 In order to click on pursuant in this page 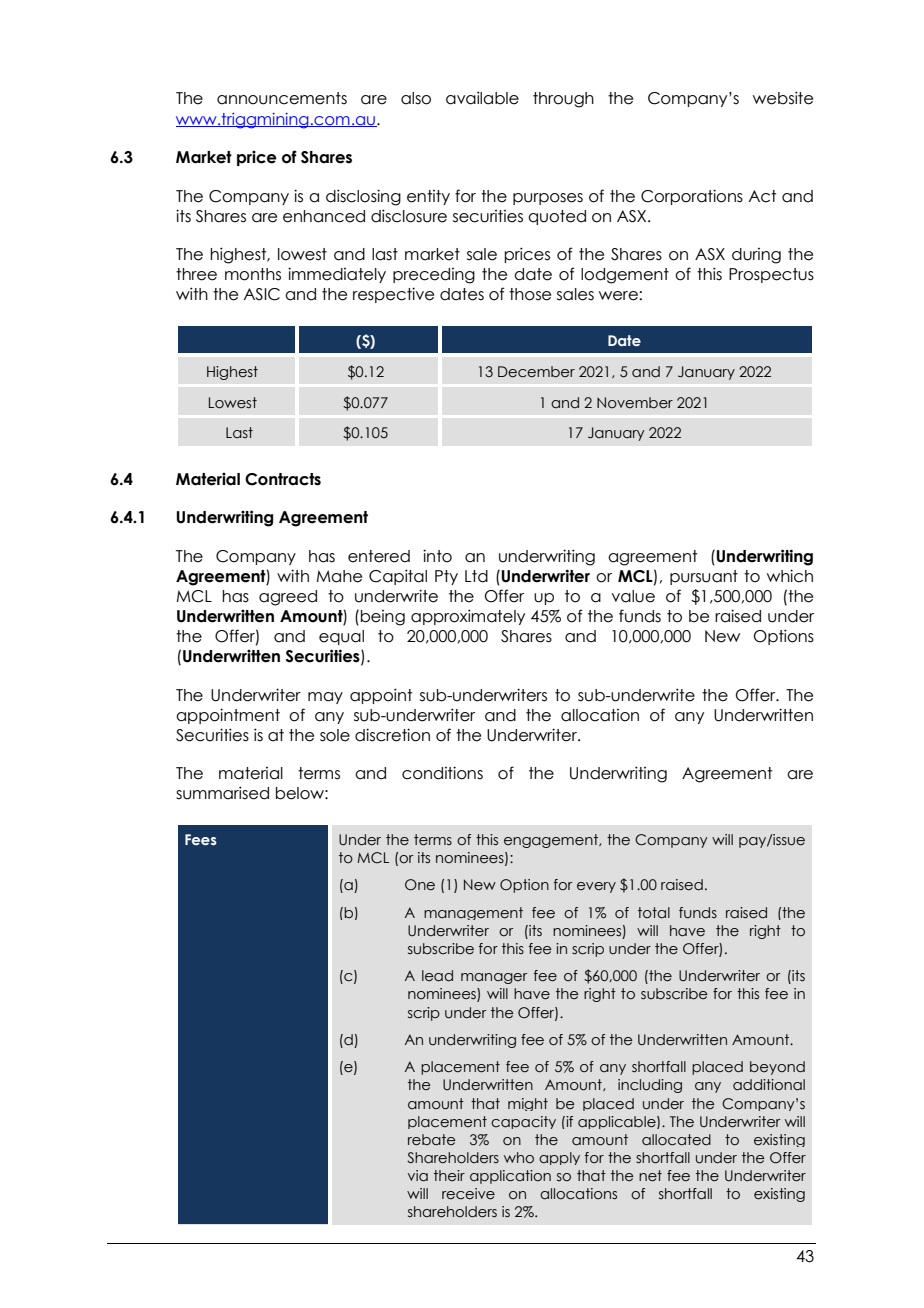, I will do `click(704, 577)`.
